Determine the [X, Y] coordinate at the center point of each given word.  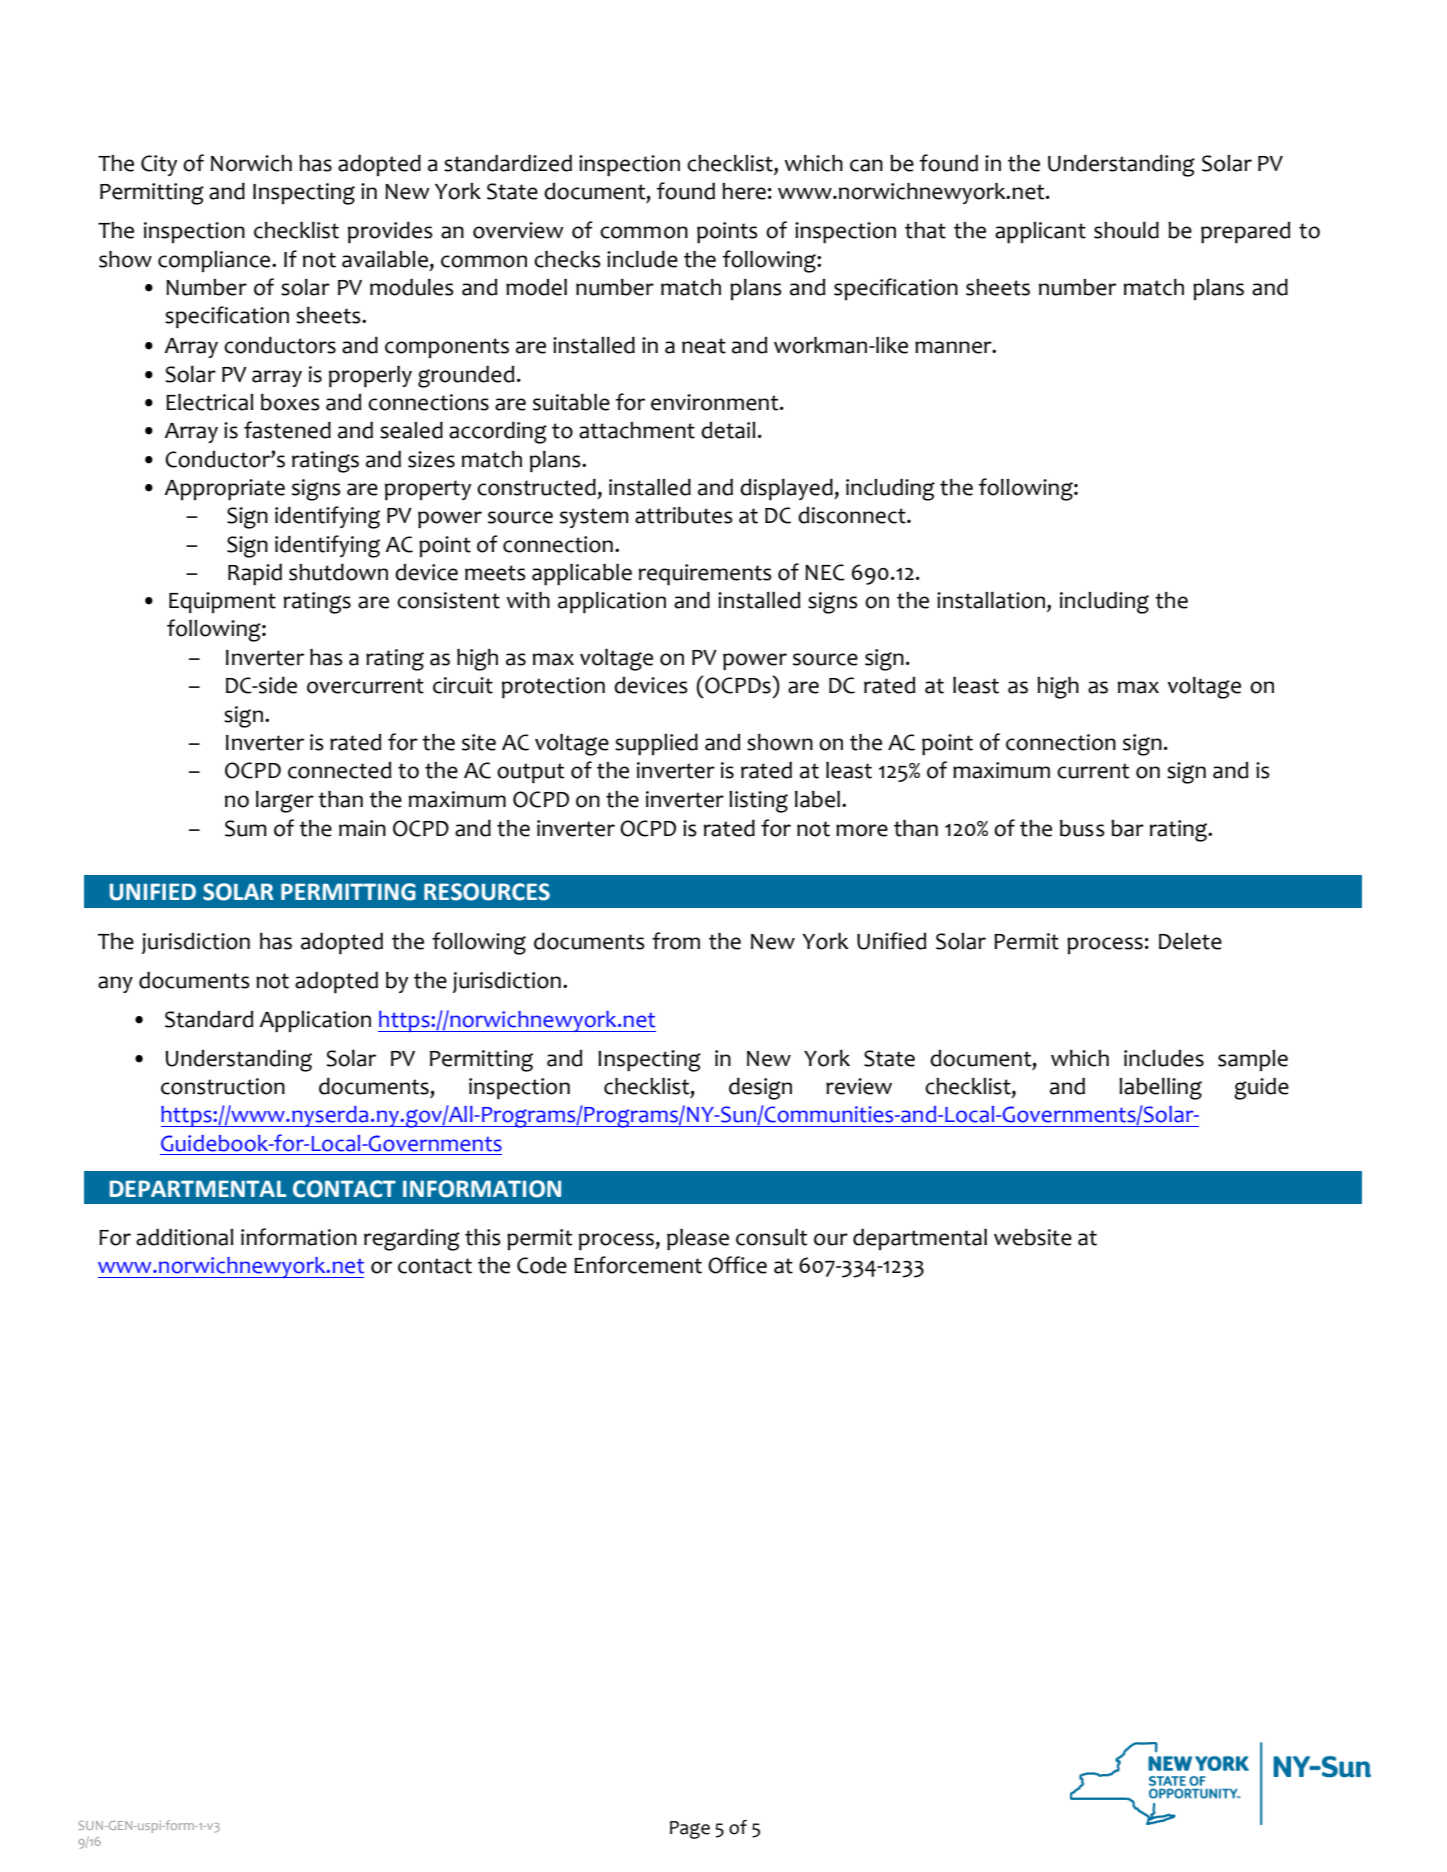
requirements [705, 574]
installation [992, 601]
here [744, 191]
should [1126, 230]
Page [690, 1830]
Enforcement [638, 1265]
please [698, 1239]
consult [771, 1237]
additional [184, 1237]
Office [737, 1265]
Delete [1190, 941]
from [676, 941]
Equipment [222, 602]
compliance [215, 261]
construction [223, 1086]
